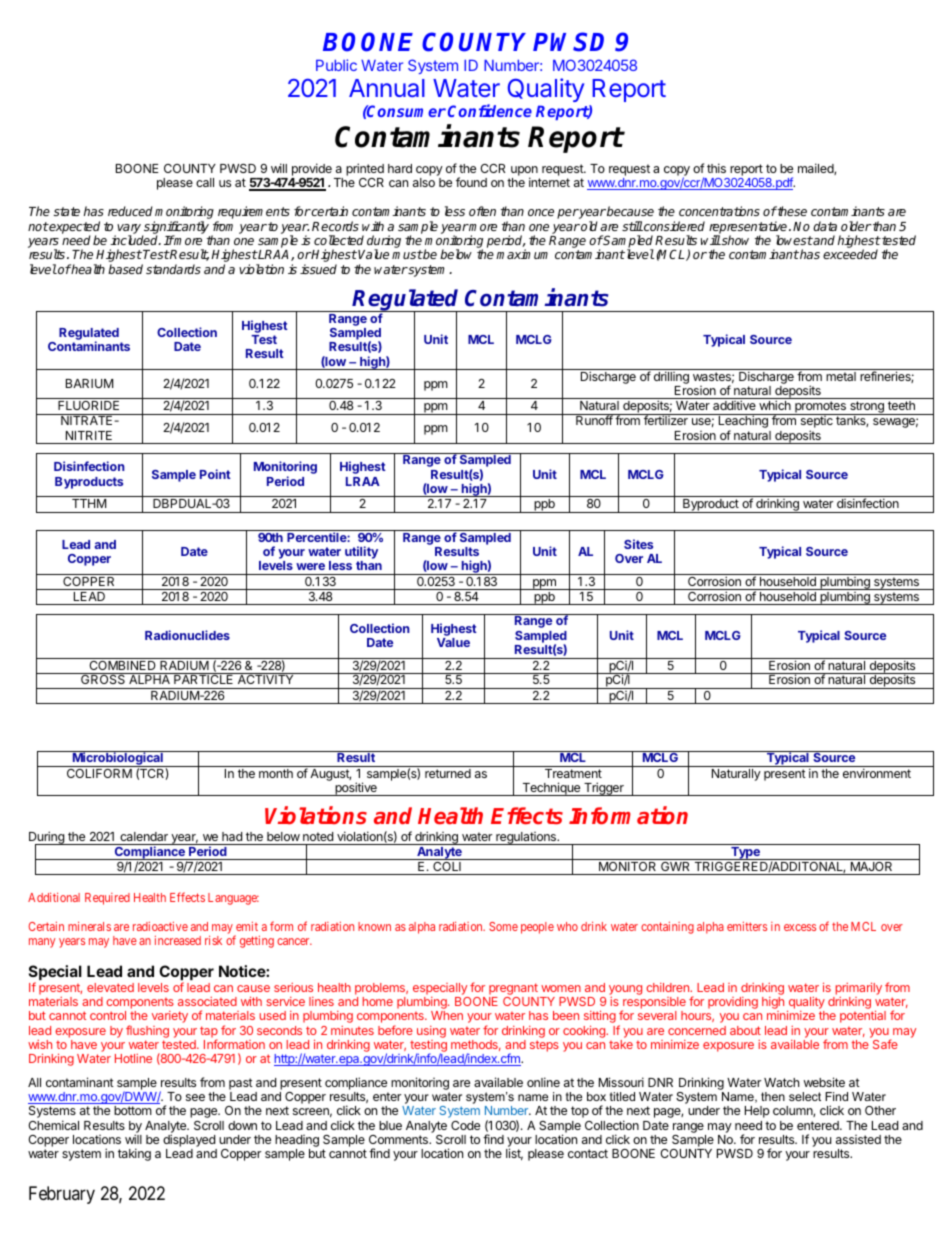 This screenshot has height=1233, width=952. Describe the element at coordinates (205, 182) in the screenshot. I see `call` at that location.
